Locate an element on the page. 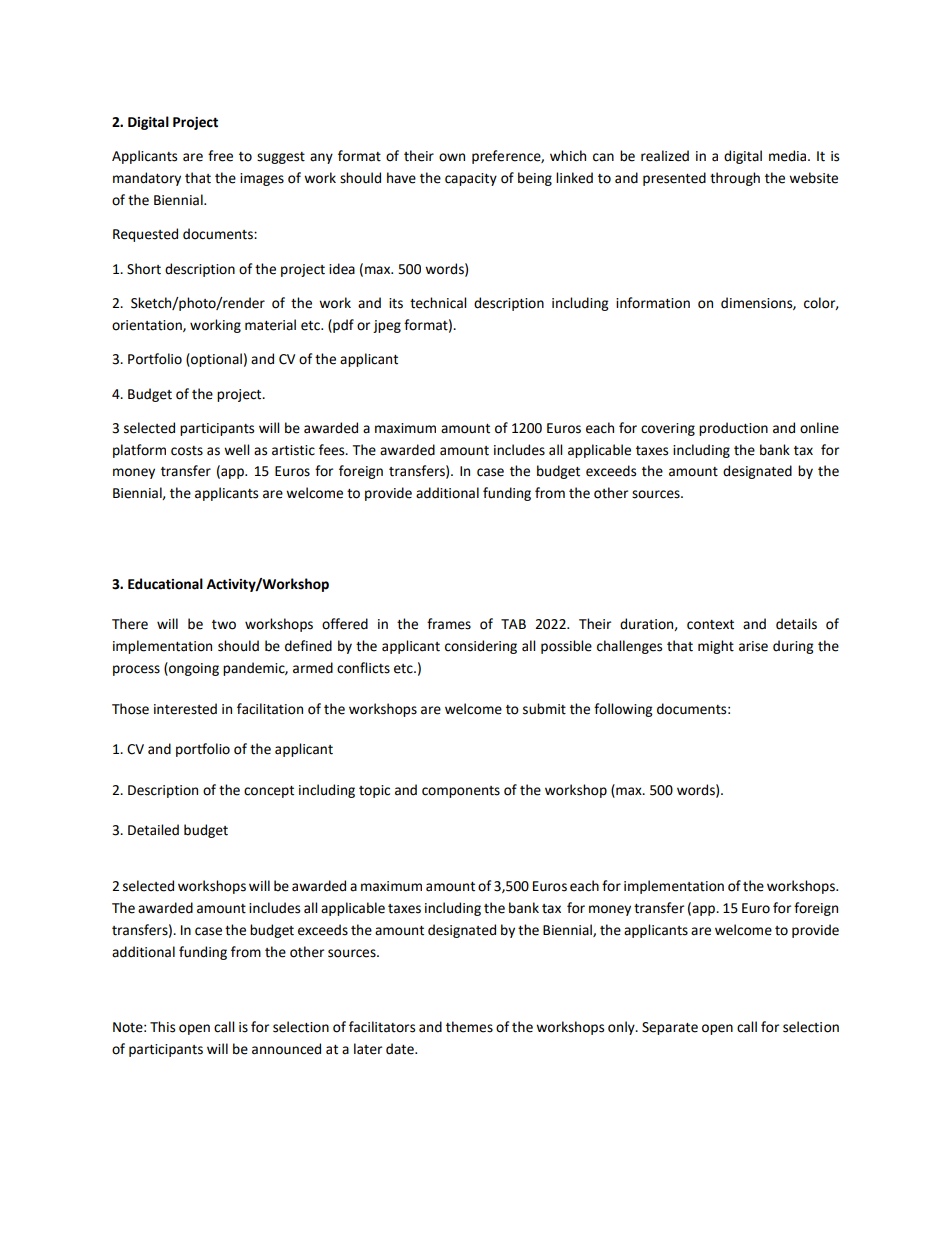 This page has height=1233, width=952. through is located at coordinates (735, 179).
